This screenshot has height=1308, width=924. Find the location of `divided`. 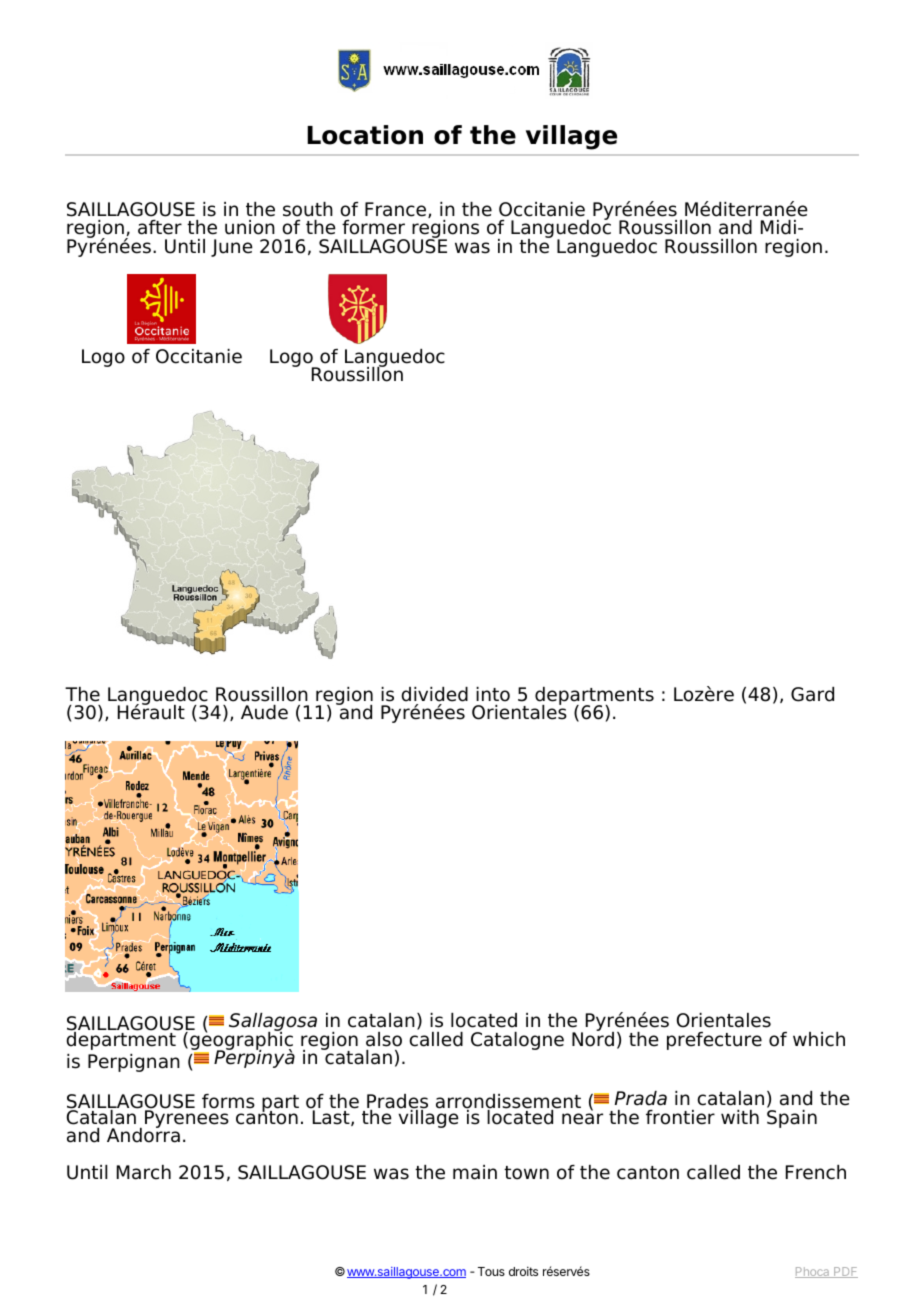

divided is located at coordinates (434, 694).
